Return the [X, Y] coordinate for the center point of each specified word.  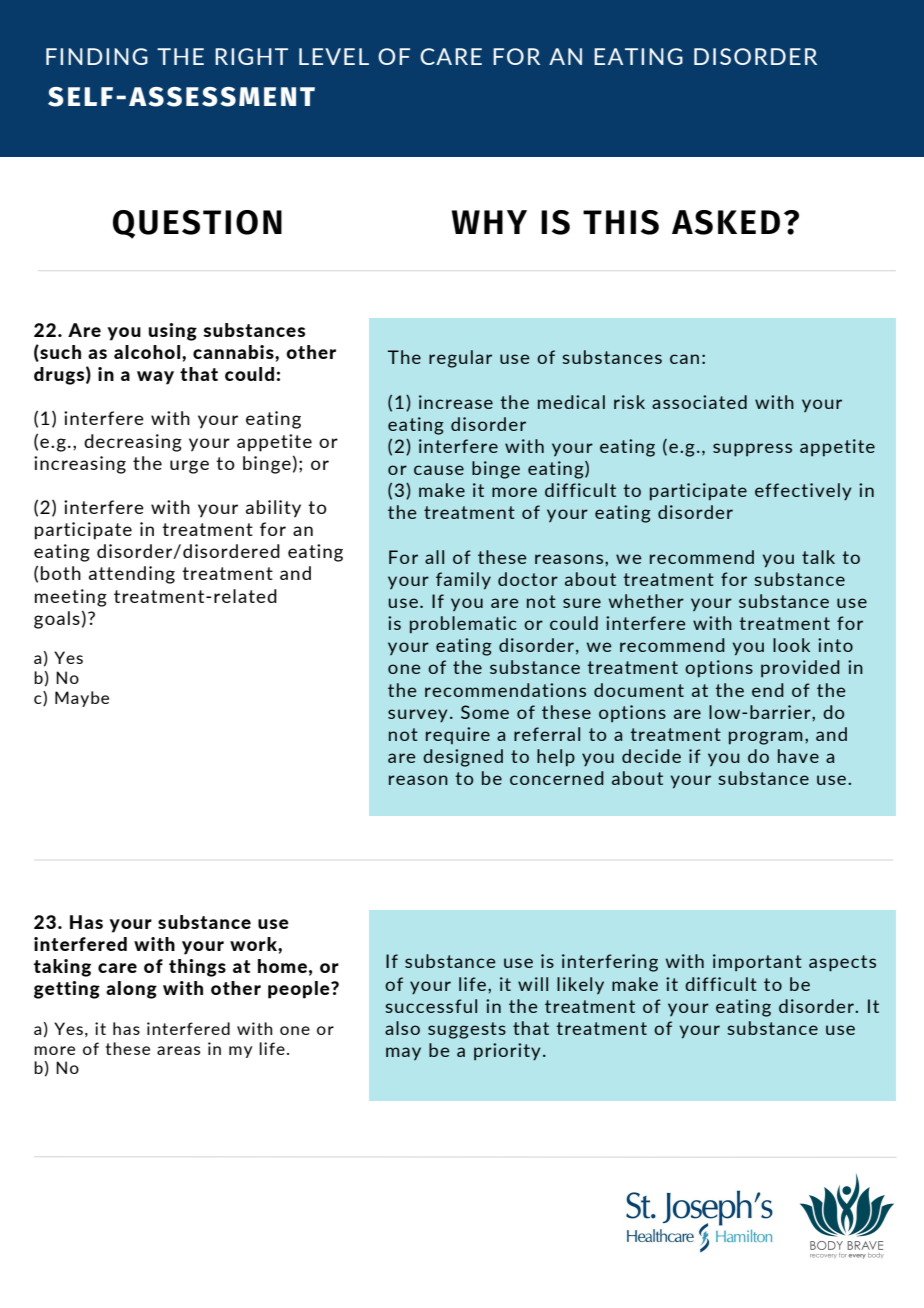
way [155, 378]
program [766, 738]
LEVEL [334, 56]
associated [699, 402]
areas [178, 1050]
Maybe [82, 699]
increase [456, 402]
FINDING [97, 56]
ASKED [726, 222]
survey [417, 715]
